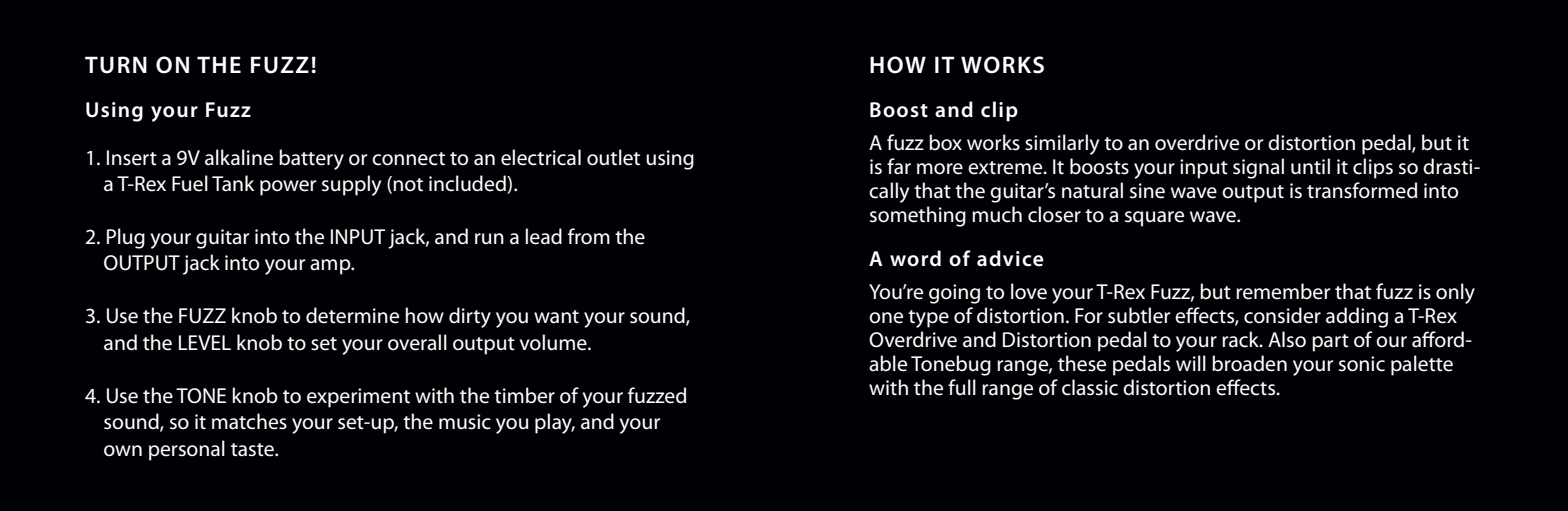 Image resolution: width=1568 pixels, height=511 pixels. I want to click on taste, so click(253, 450).
